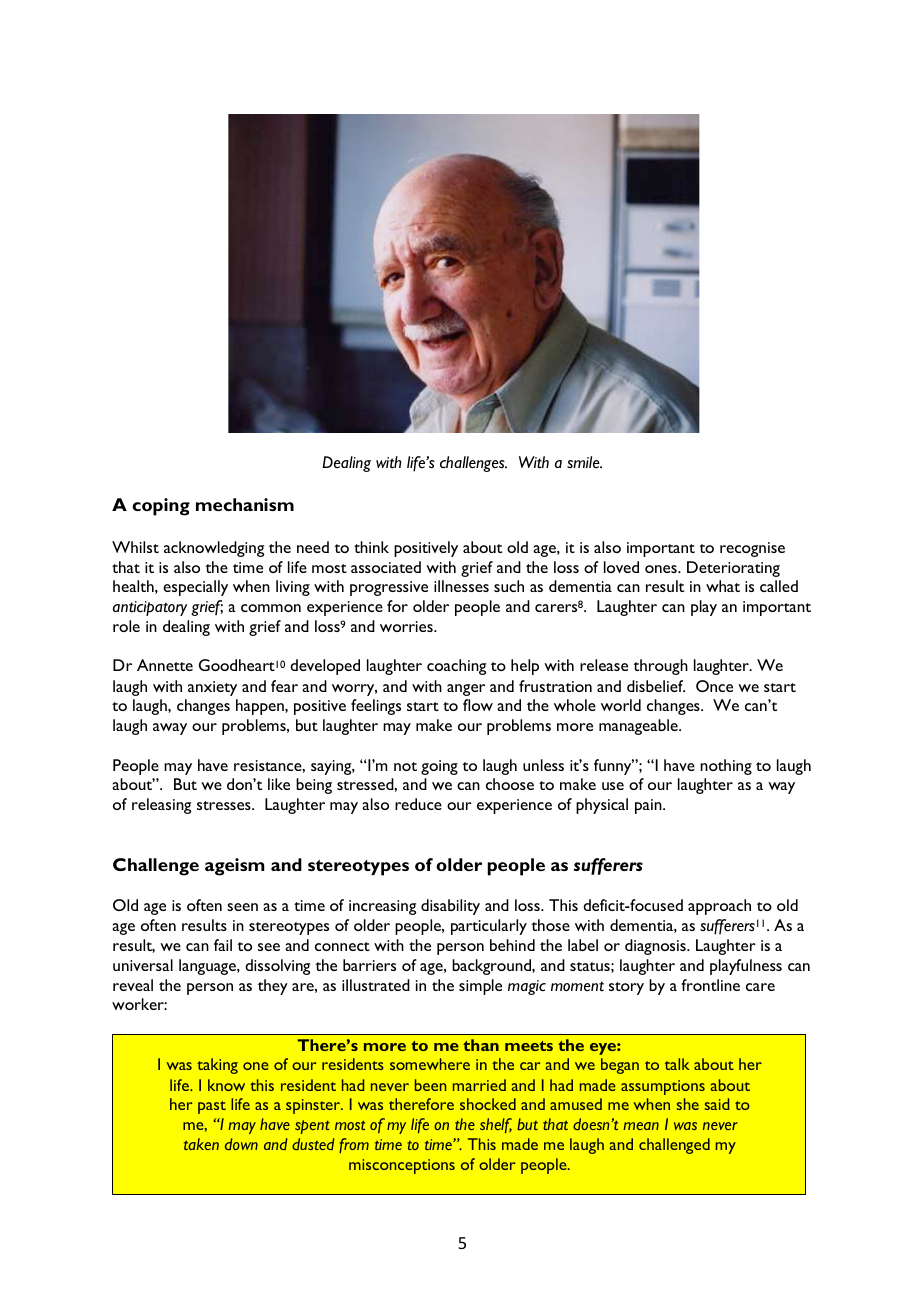  What do you see at coordinates (660, 667) in the page?
I see `through` at bounding box center [660, 667].
